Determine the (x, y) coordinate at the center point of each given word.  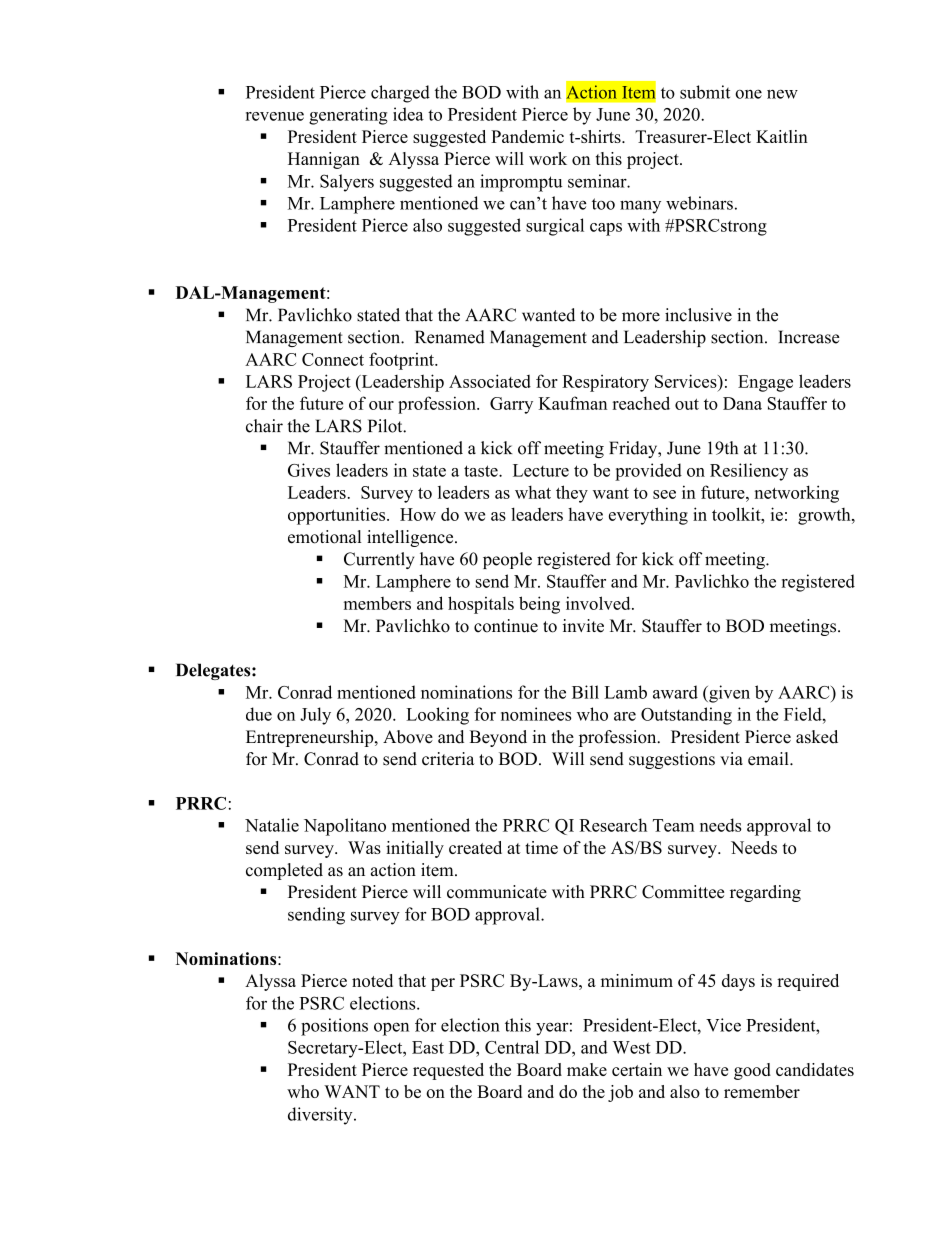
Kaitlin (782, 136)
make (587, 1069)
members (377, 603)
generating (348, 116)
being (539, 605)
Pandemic (527, 136)
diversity (321, 1116)
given (728, 694)
